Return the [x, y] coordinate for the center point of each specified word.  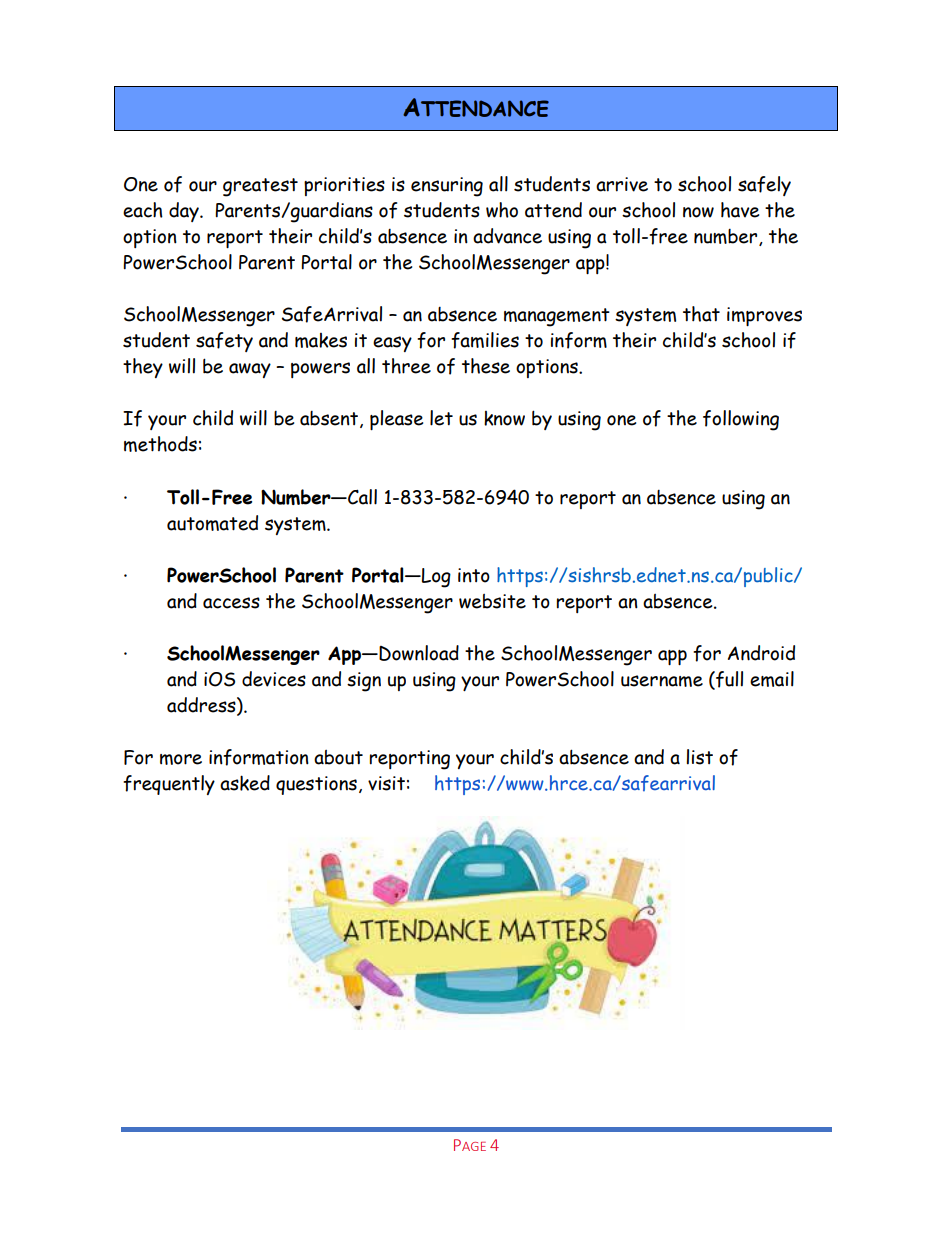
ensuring [447, 187]
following [741, 420]
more [181, 759]
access [231, 603]
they [143, 368]
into [474, 575]
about [338, 757]
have [740, 210]
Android [761, 653]
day [185, 212]
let [441, 418]
